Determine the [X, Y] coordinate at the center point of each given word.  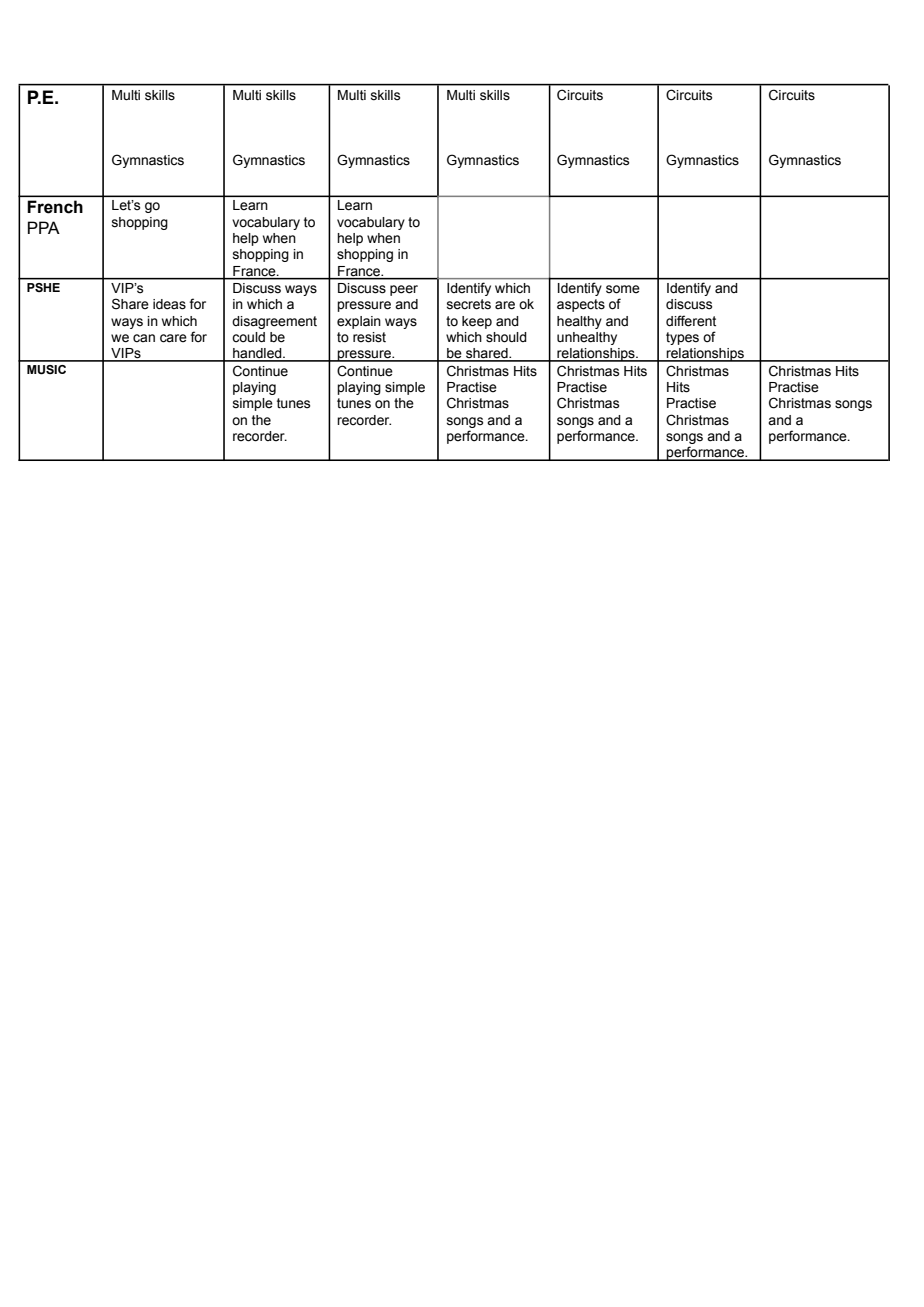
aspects [581, 305]
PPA [44, 227]
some [623, 289]
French [55, 207]
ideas [169, 304]
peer [404, 290]
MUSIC [46, 370]
